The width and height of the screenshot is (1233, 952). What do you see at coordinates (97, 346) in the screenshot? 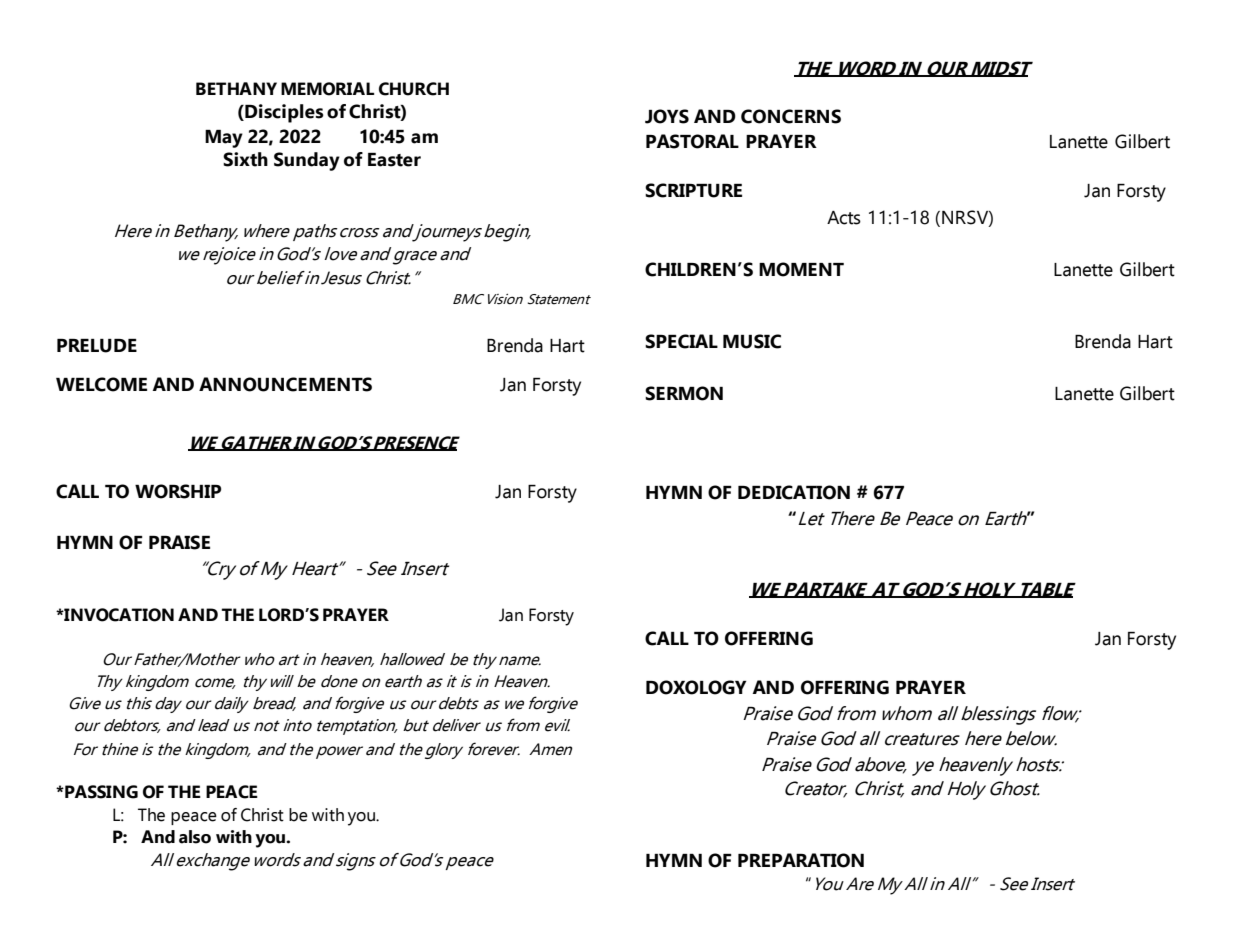
I see `PRELUDE` at bounding box center [97, 346].
